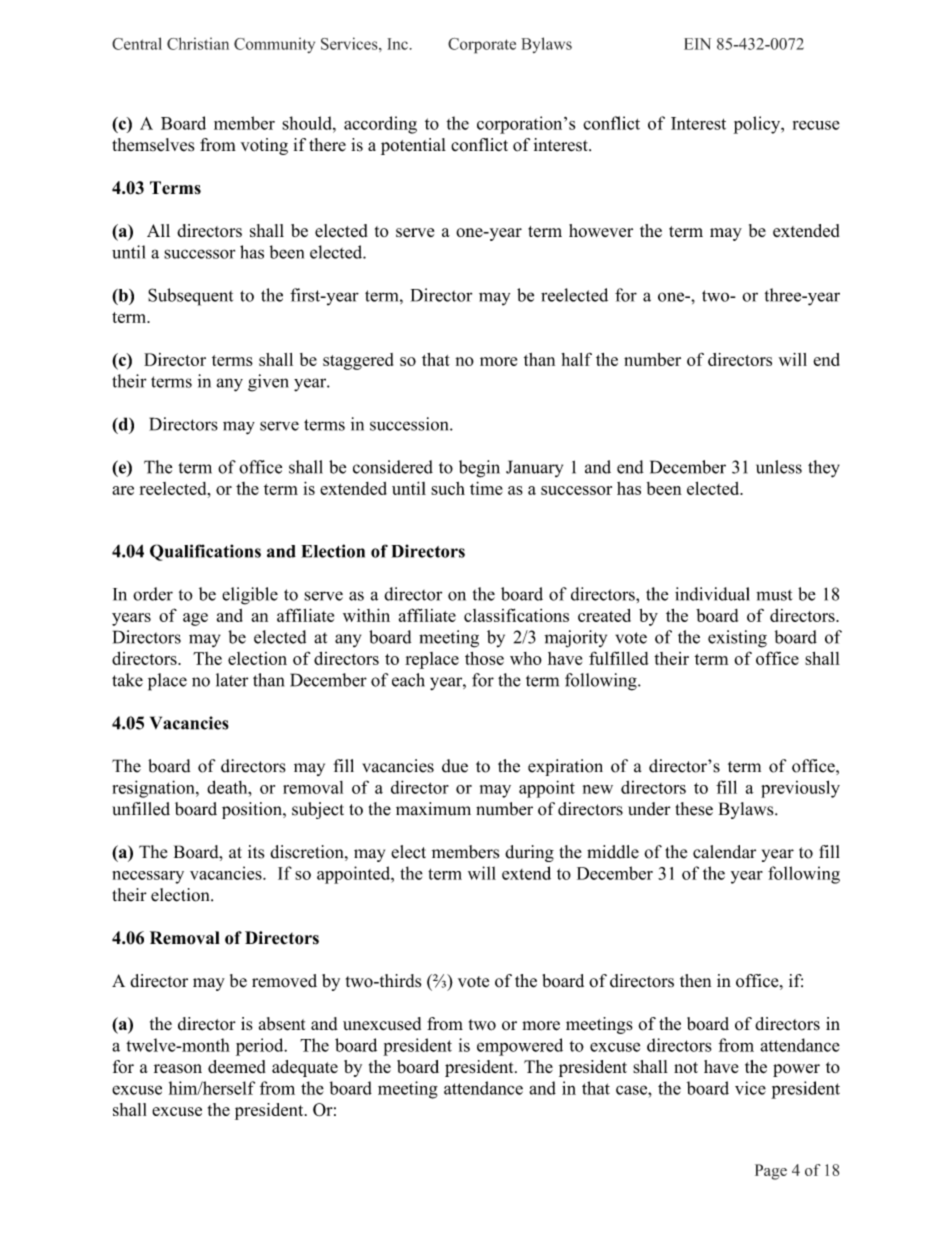 This image has height=1233, width=952. I want to click on EIN, so click(697, 44).
